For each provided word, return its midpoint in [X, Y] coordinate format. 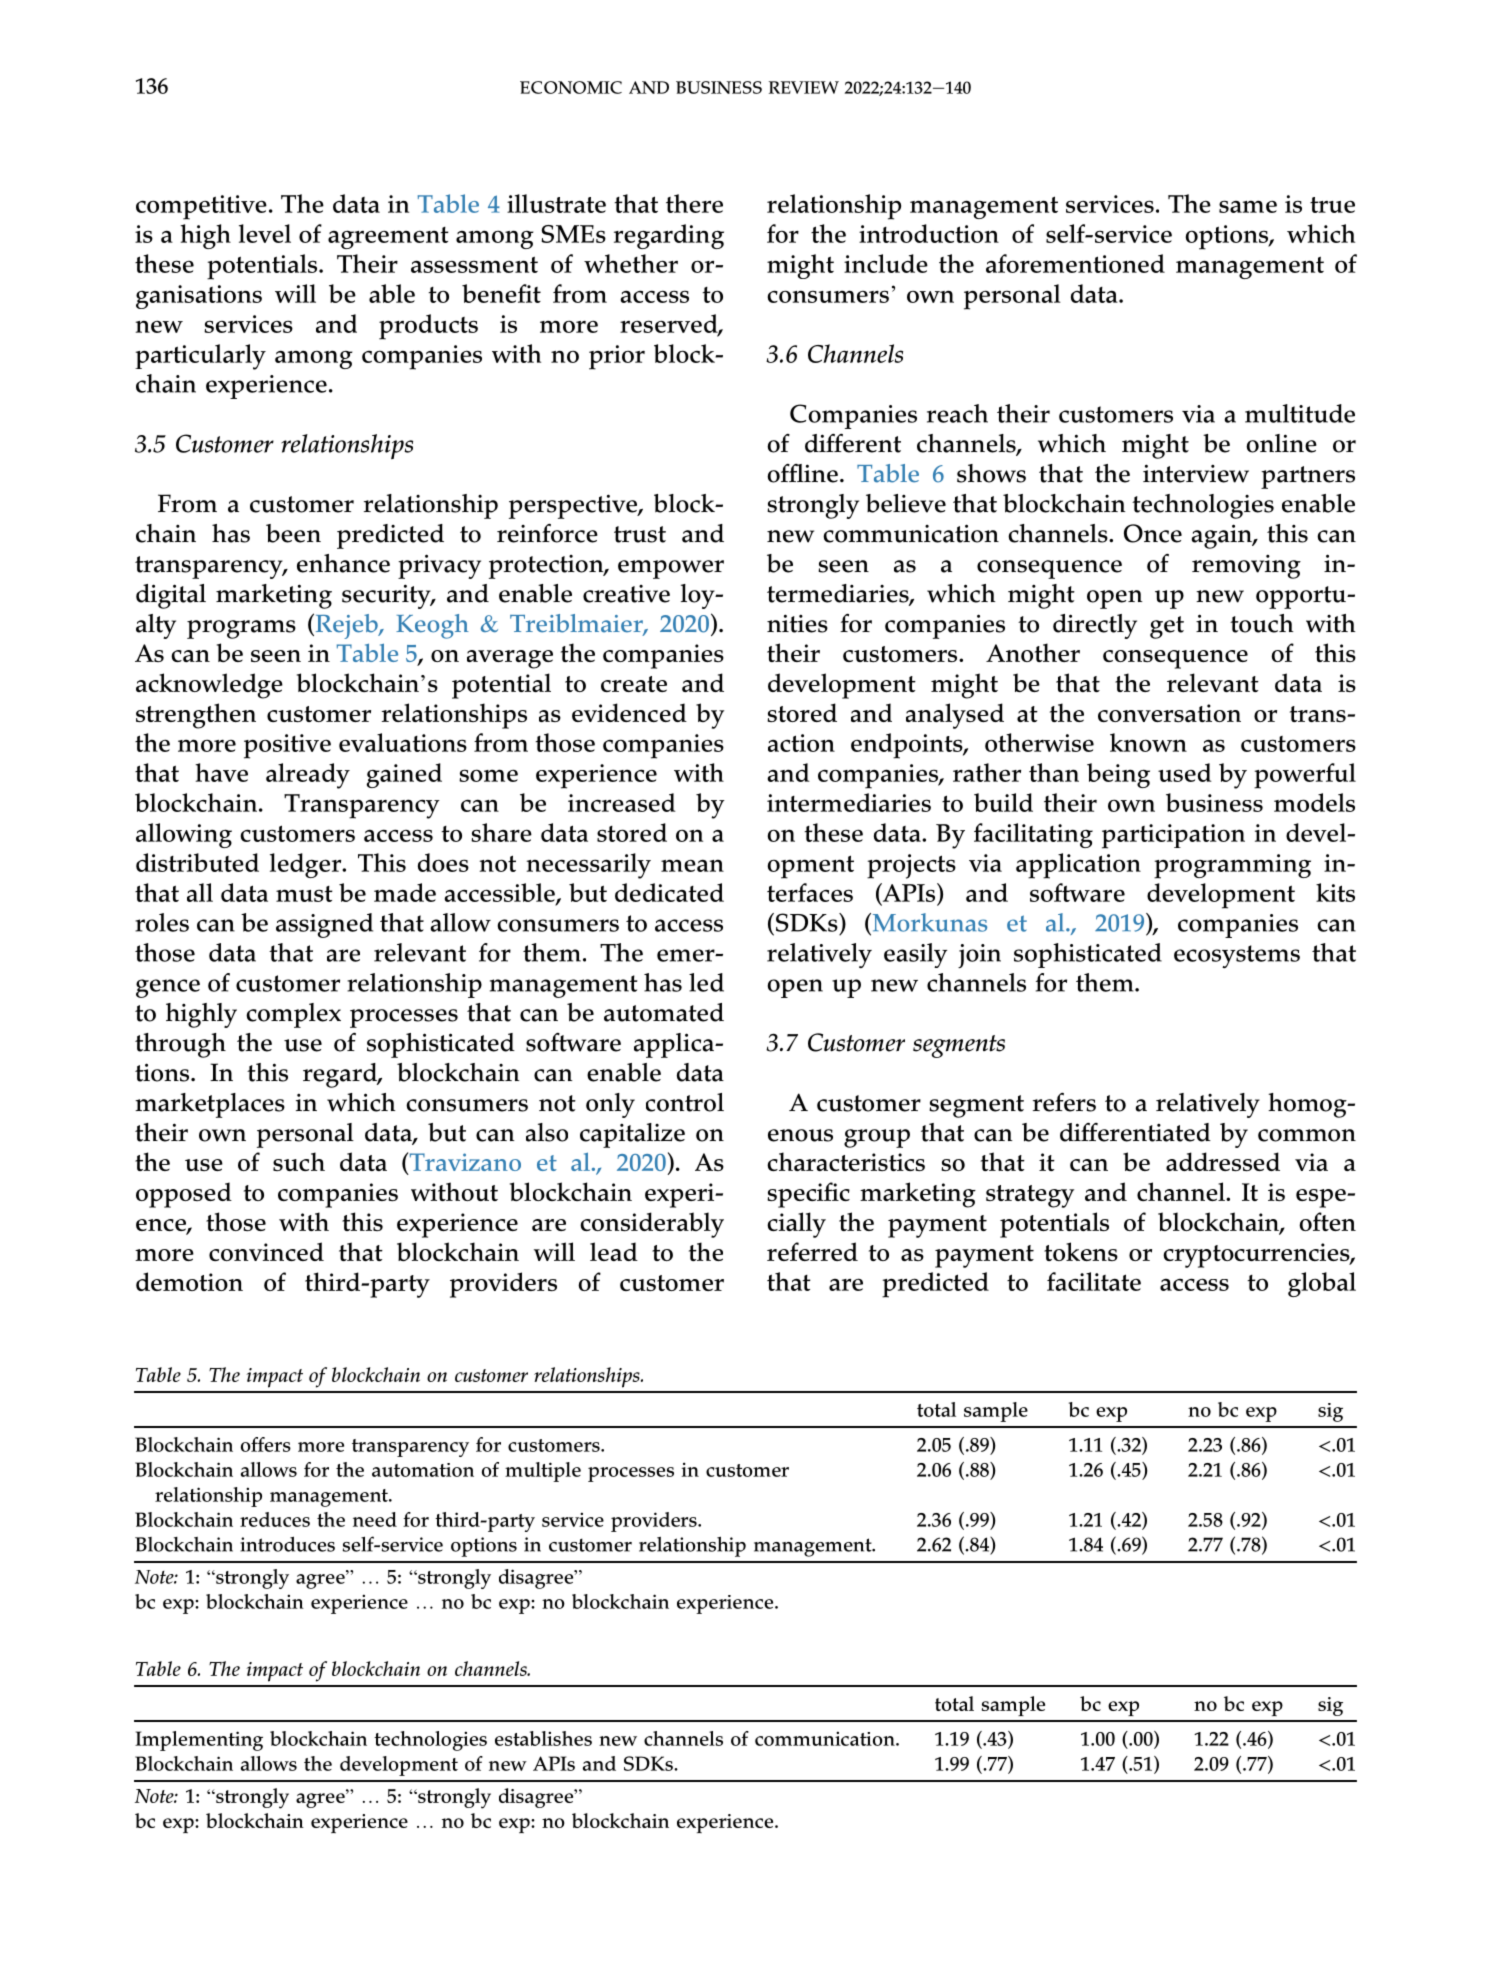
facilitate [1094, 1281]
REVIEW [804, 87]
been [293, 533]
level [265, 233]
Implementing [199, 1741]
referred [812, 1251]
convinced [266, 1251]
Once [1153, 533]
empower [671, 569]
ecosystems [1237, 956]
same [1248, 206]
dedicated [669, 892]
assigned [324, 925]
